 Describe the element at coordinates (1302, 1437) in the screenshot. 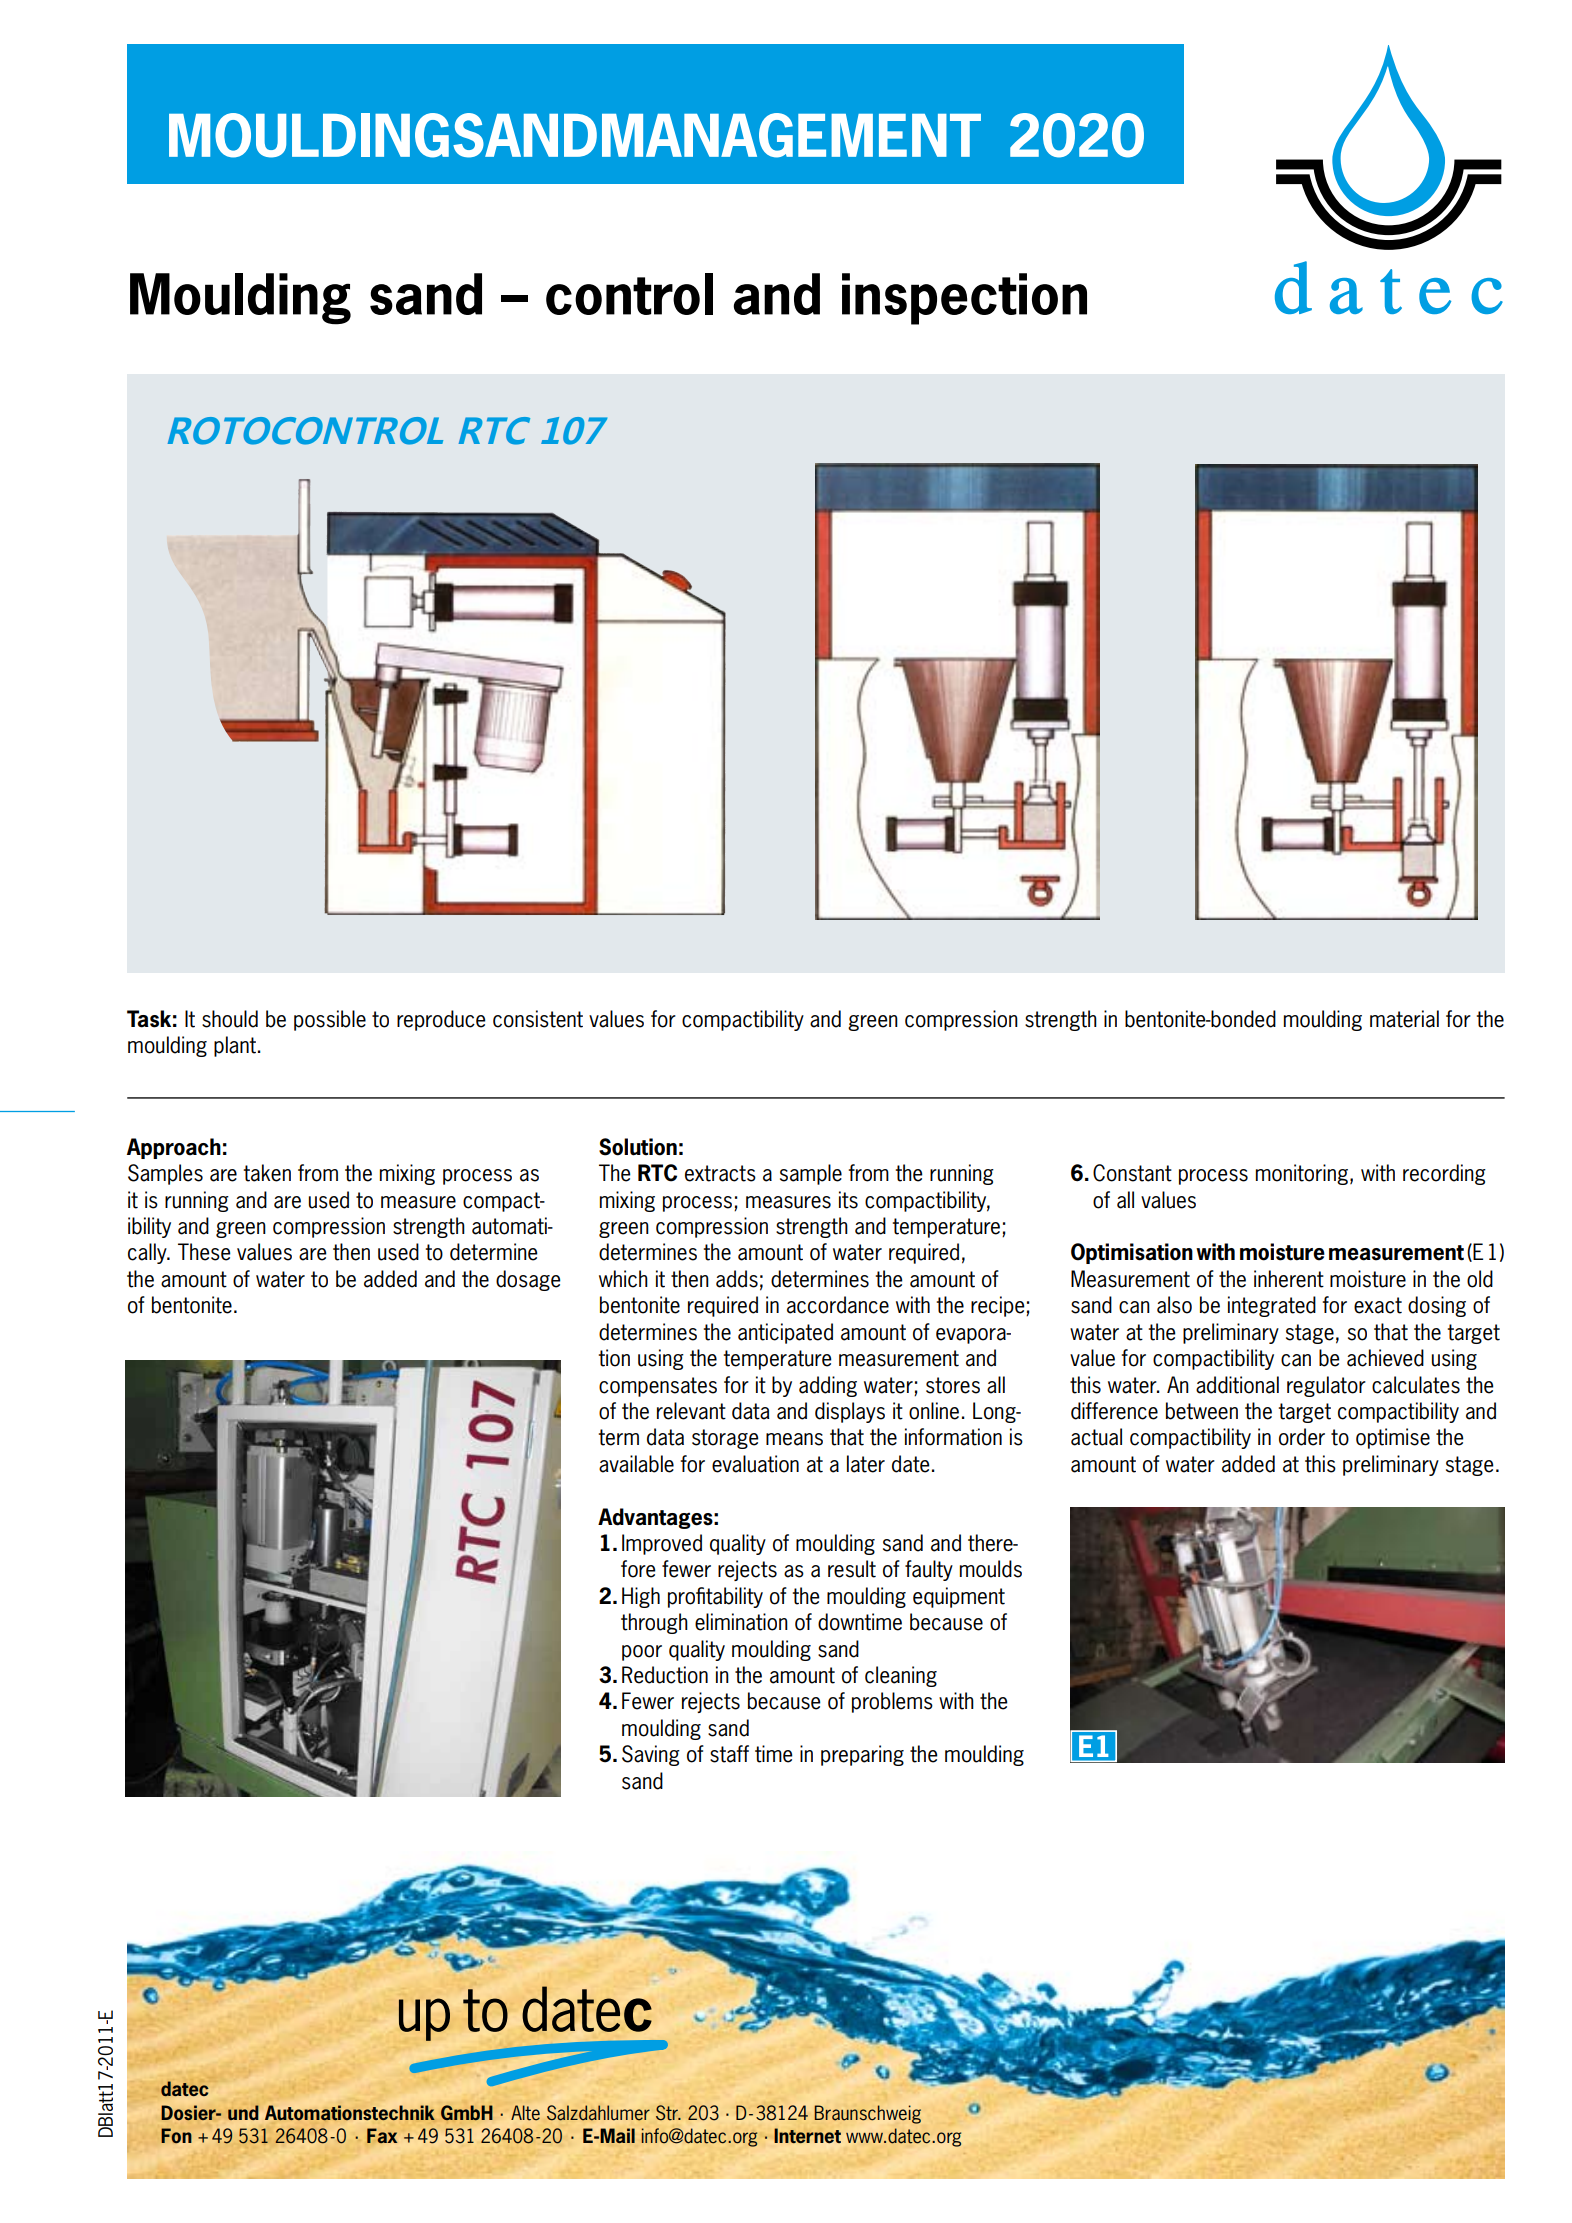

I see `order` at that location.
